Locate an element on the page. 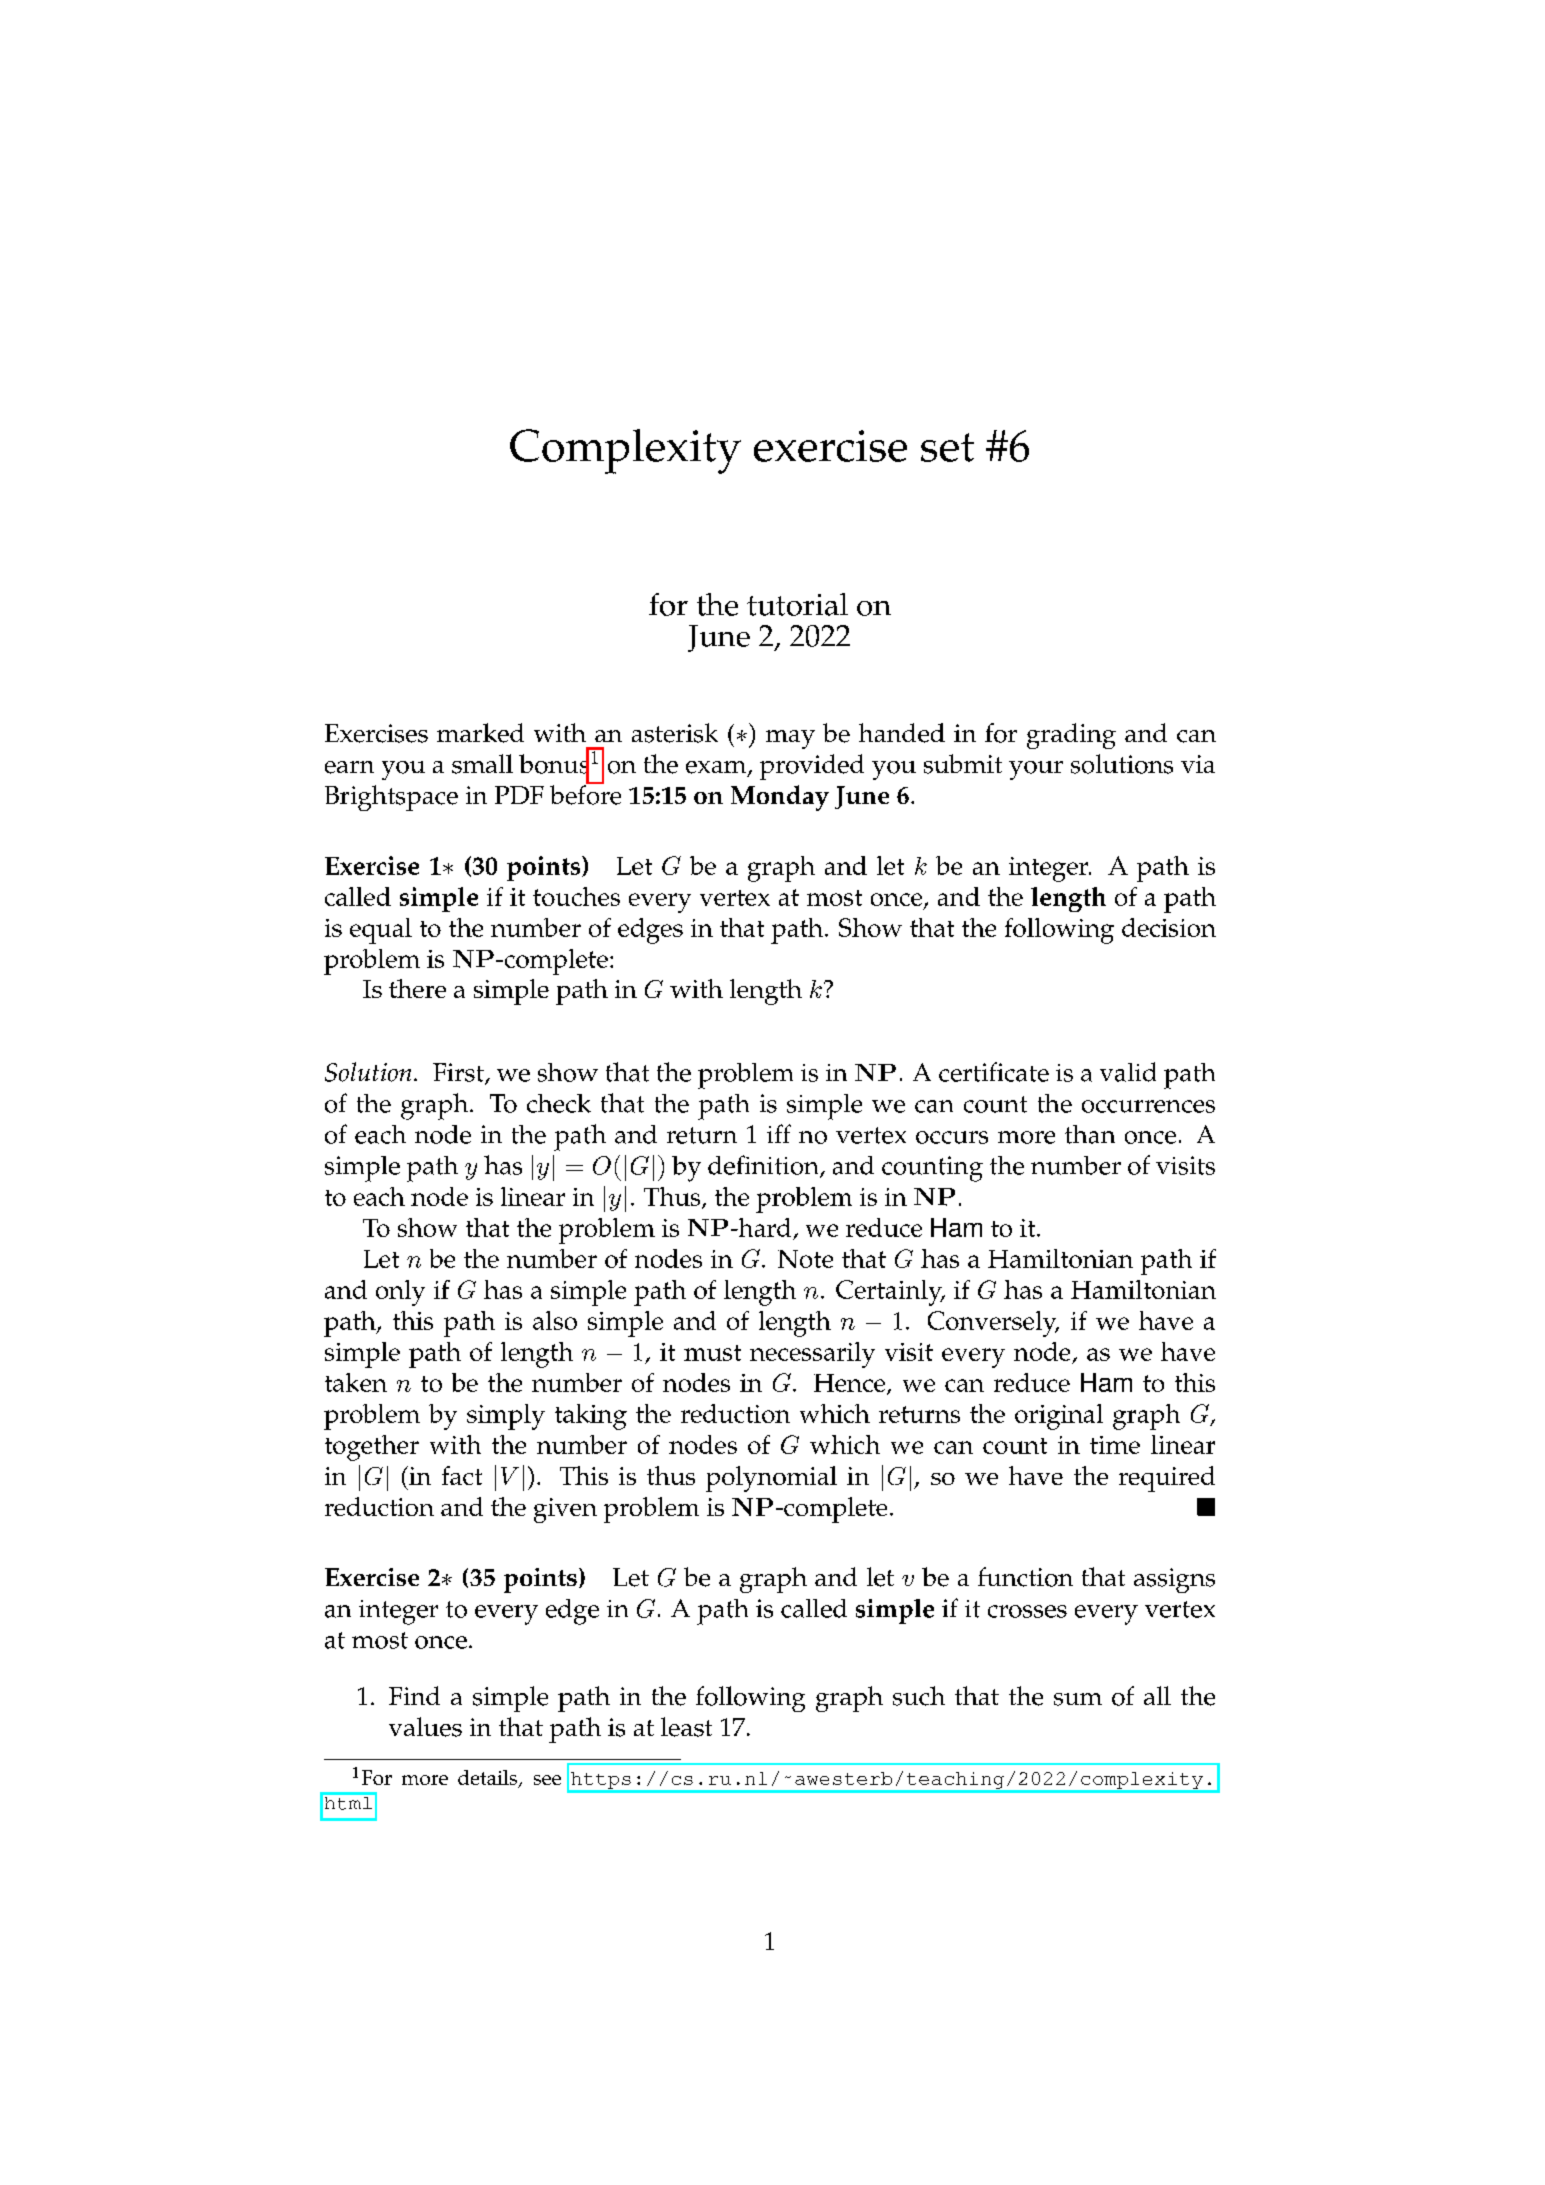 Image resolution: width=1545 pixels, height=2185 pixels. First is located at coordinates (459, 1073).
